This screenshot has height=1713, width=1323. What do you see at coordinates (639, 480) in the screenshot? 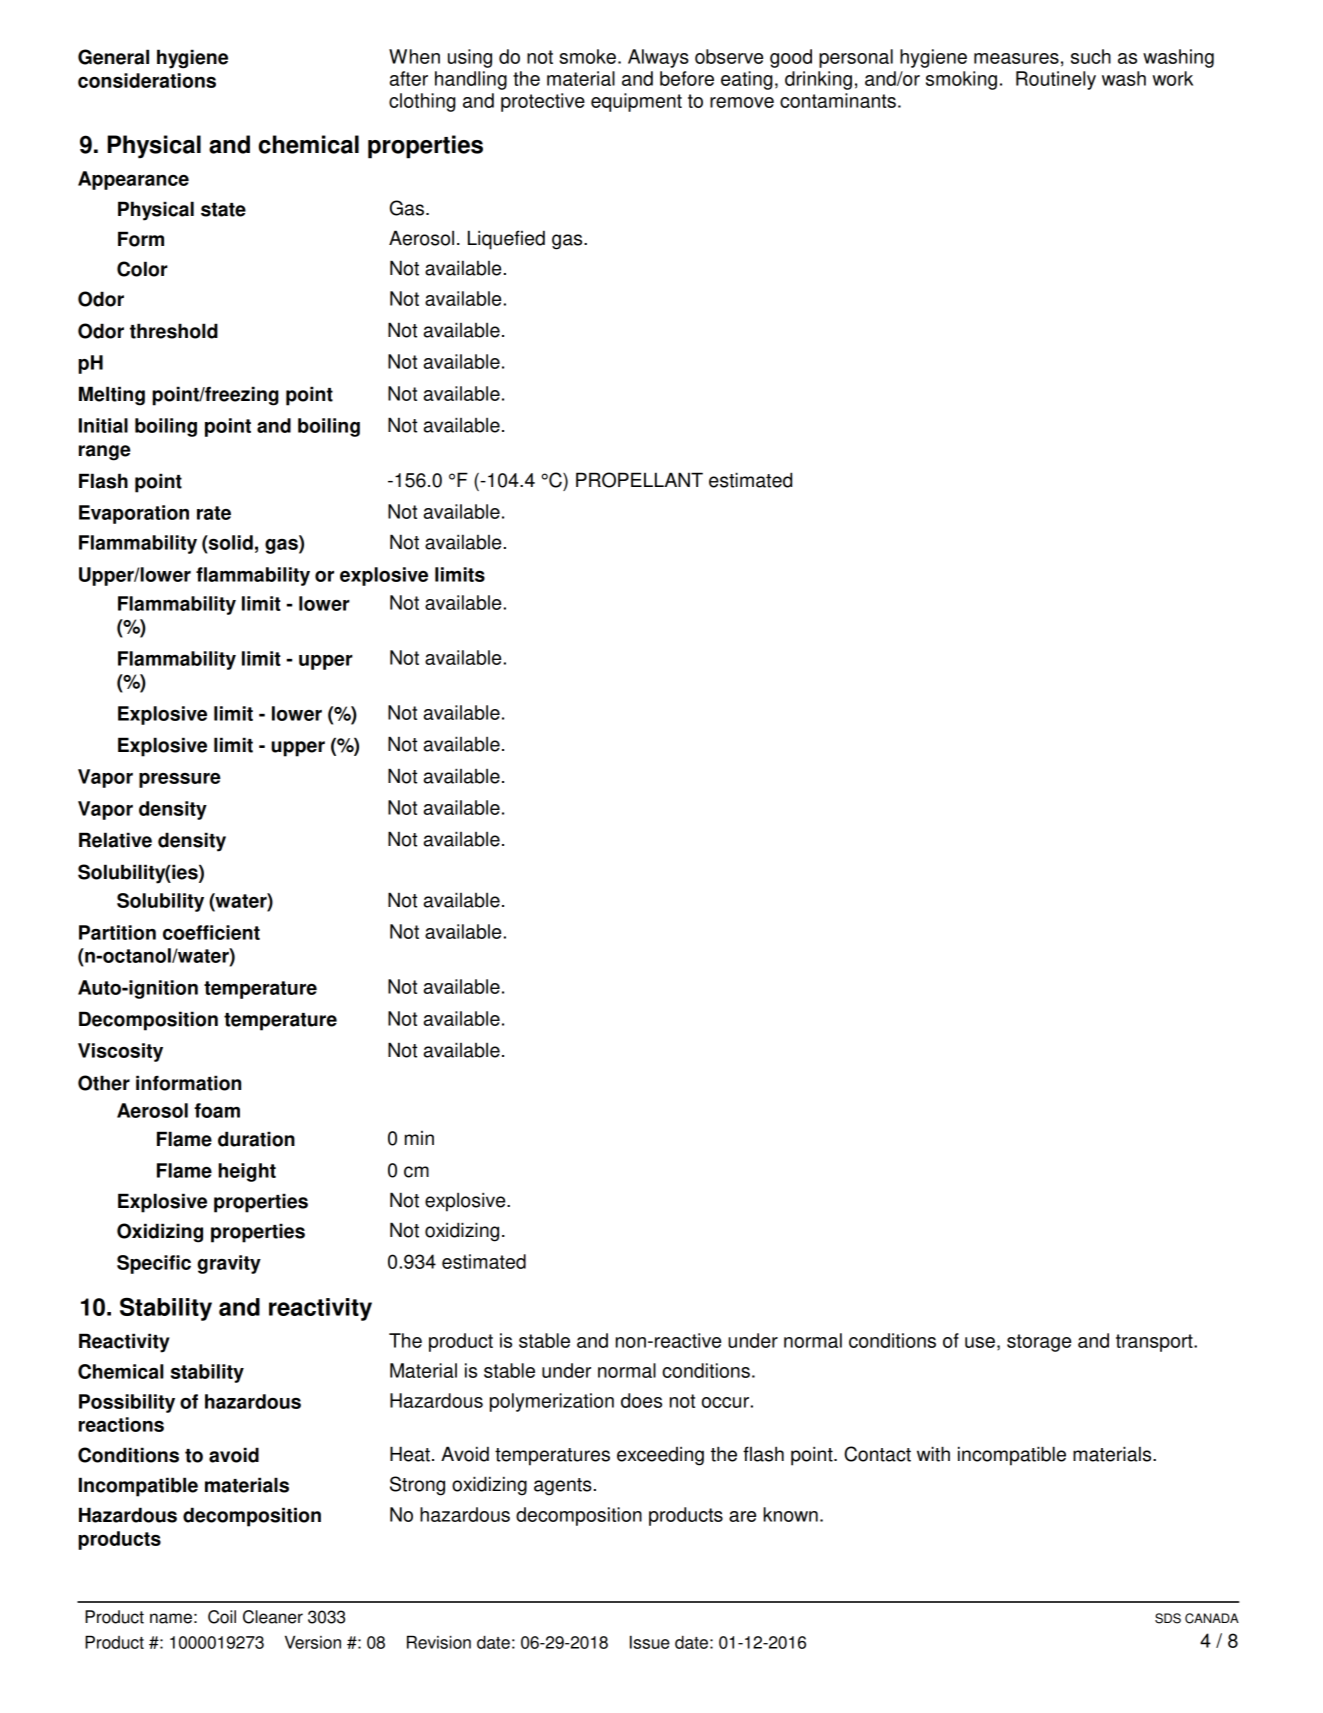
I see `PROPELLANT` at bounding box center [639, 480].
